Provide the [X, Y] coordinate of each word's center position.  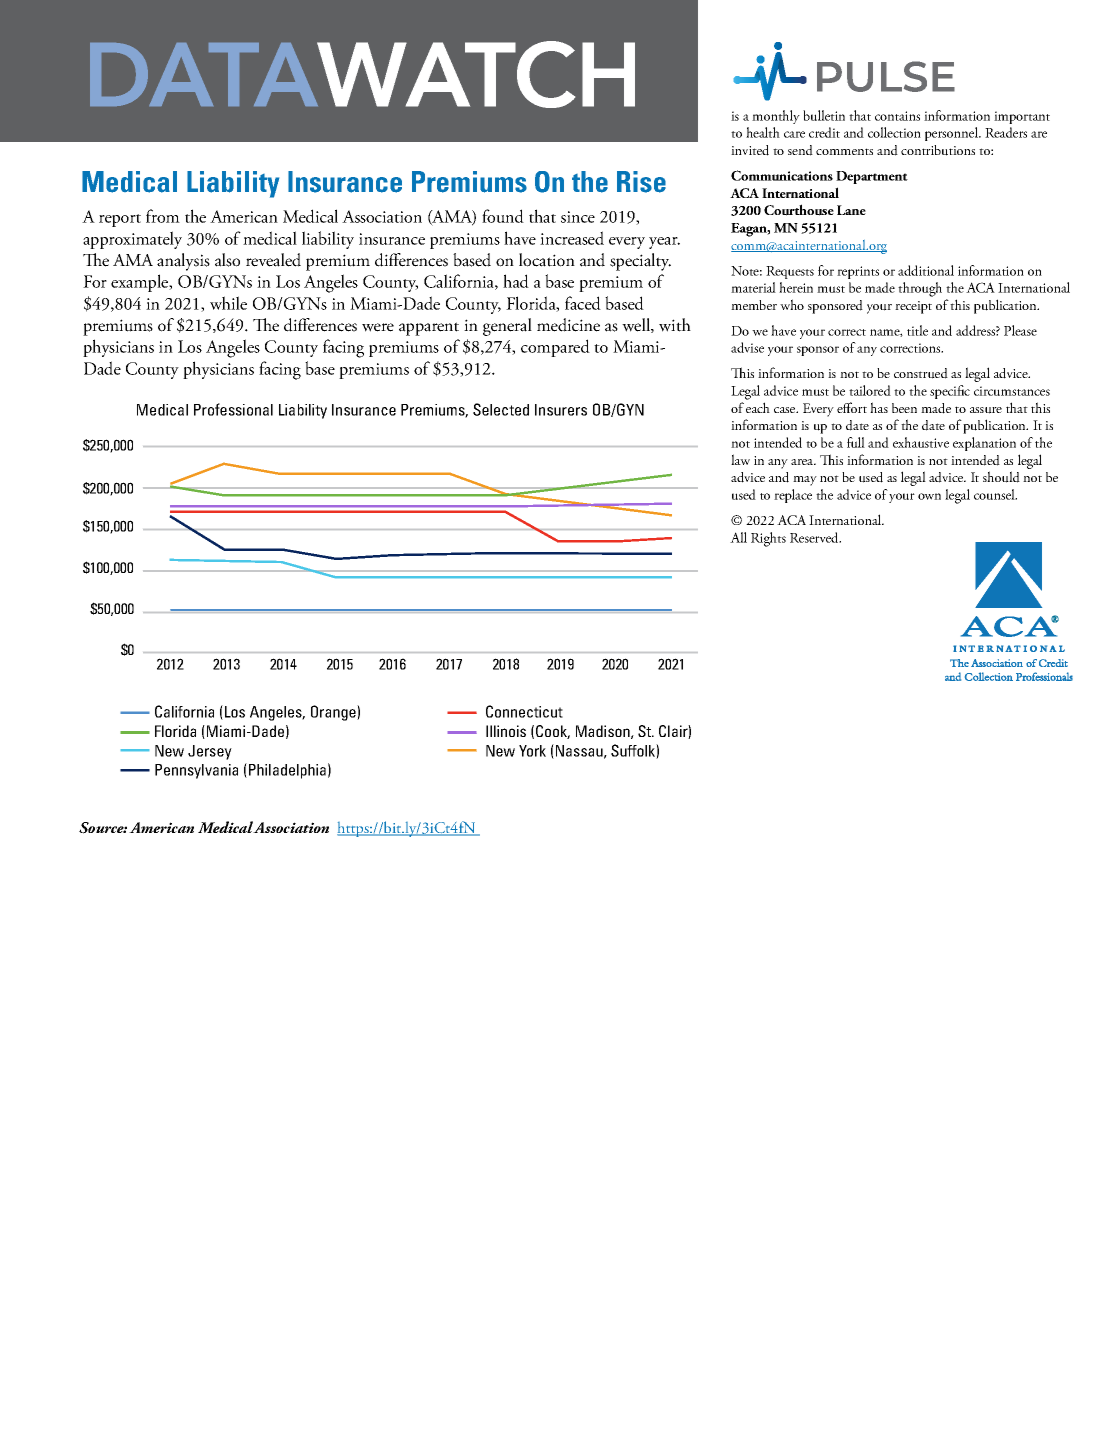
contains [897, 116]
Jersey [210, 752]
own [929, 496]
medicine [568, 325]
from [163, 216]
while [228, 303]
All [738, 537]
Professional [233, 409]
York [532, 751]
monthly [776, 117]
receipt [913, 307]
